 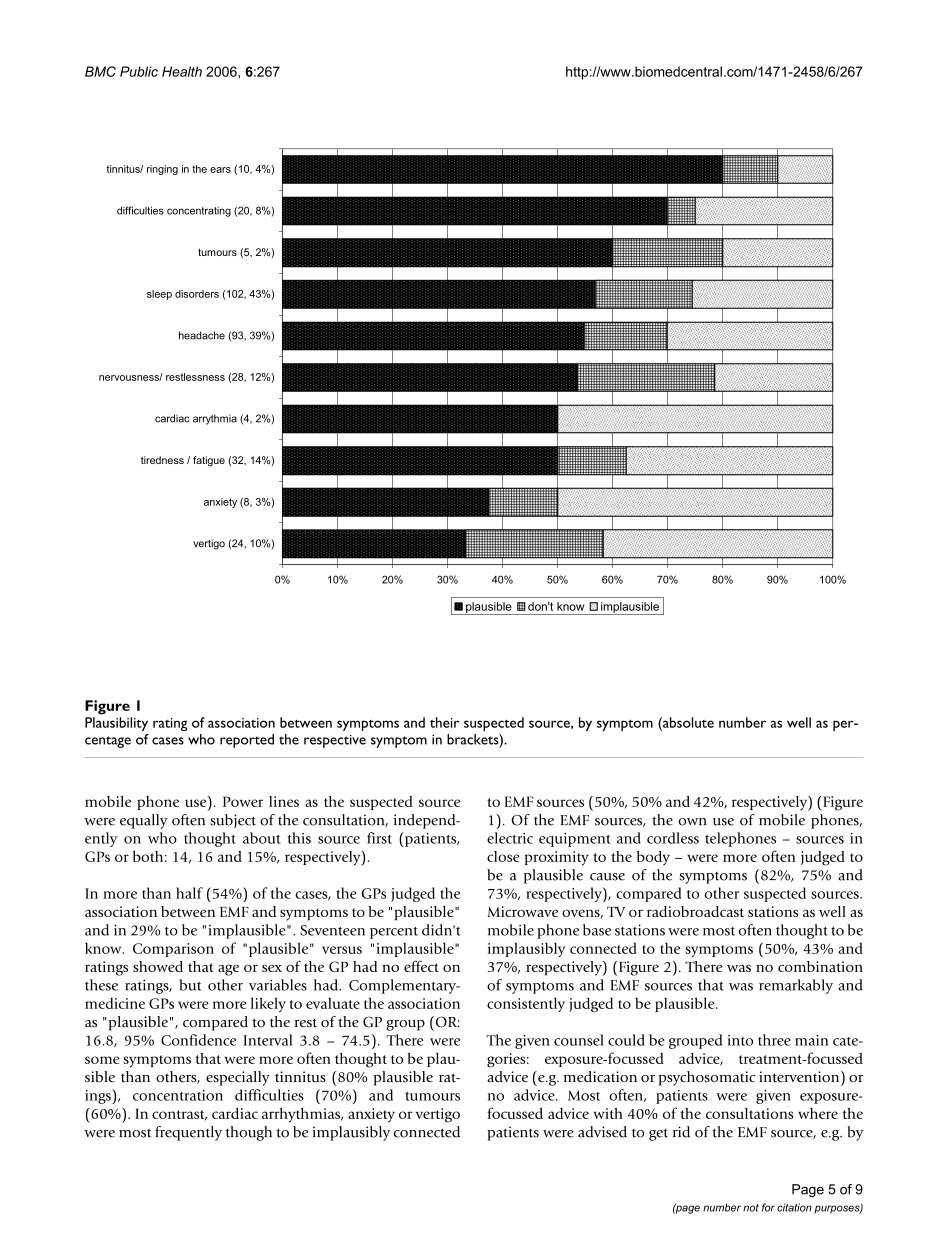 I want to click on ears, so click(x=220, y=170).
